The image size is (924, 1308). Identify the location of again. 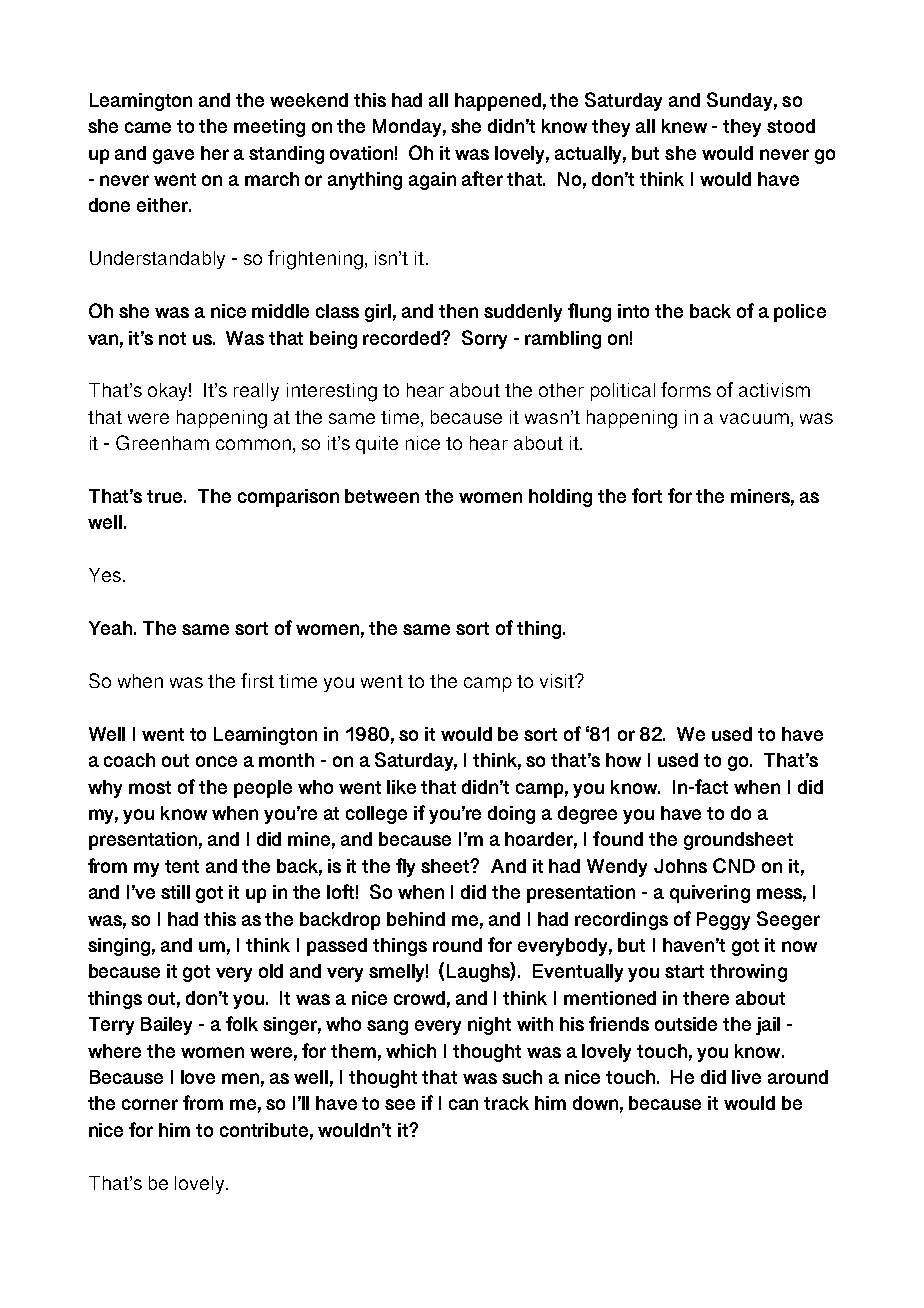
(432, 181).
